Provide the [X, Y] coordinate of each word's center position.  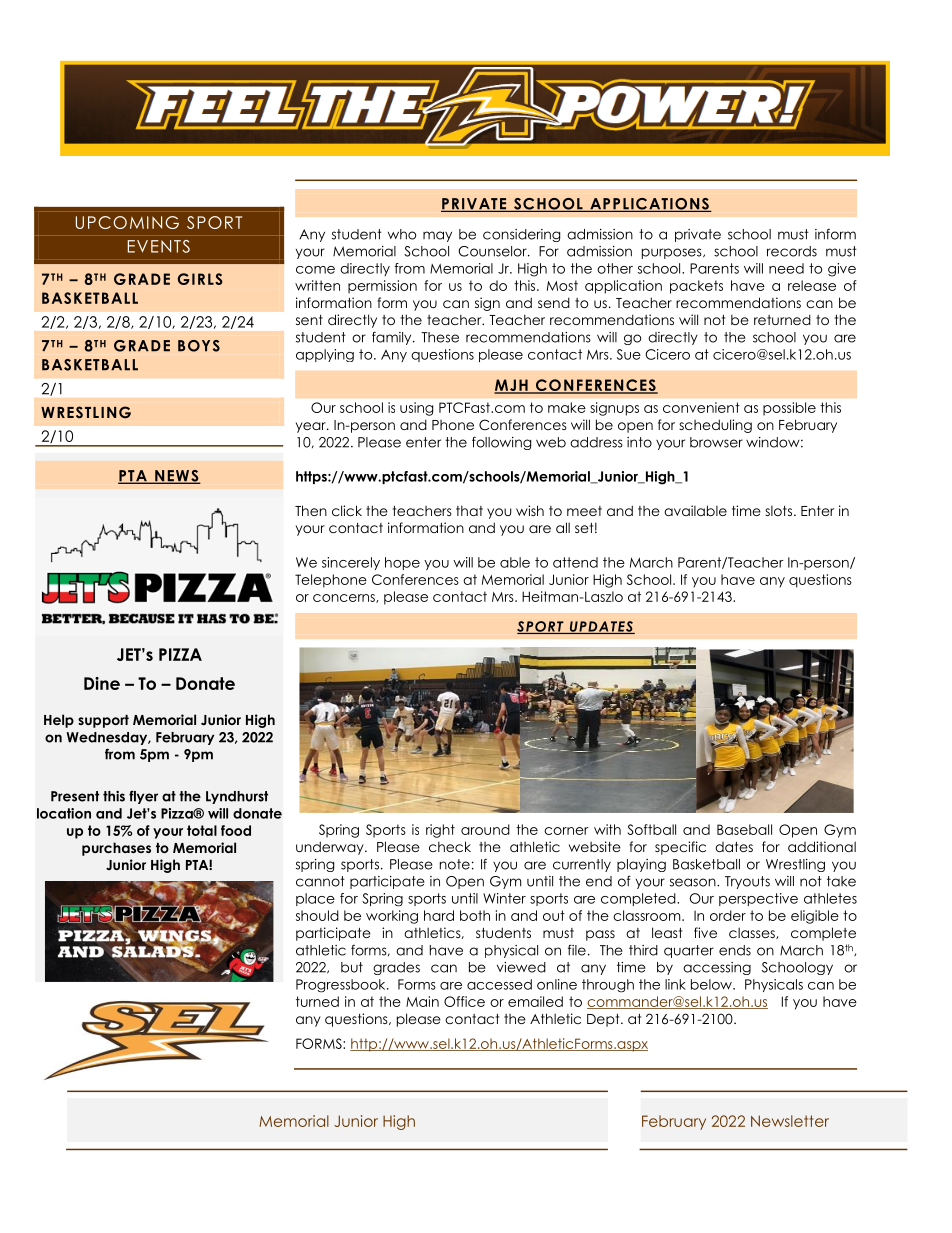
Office [464, 1001]
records [792, 251]
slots [778, 511]
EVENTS [159, 246]
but [352, 967]
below [712, 984]
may [437, 236]
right [440, 831]
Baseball [744, 829]
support [103, 721]
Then [311, 510]
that [469, 510]
